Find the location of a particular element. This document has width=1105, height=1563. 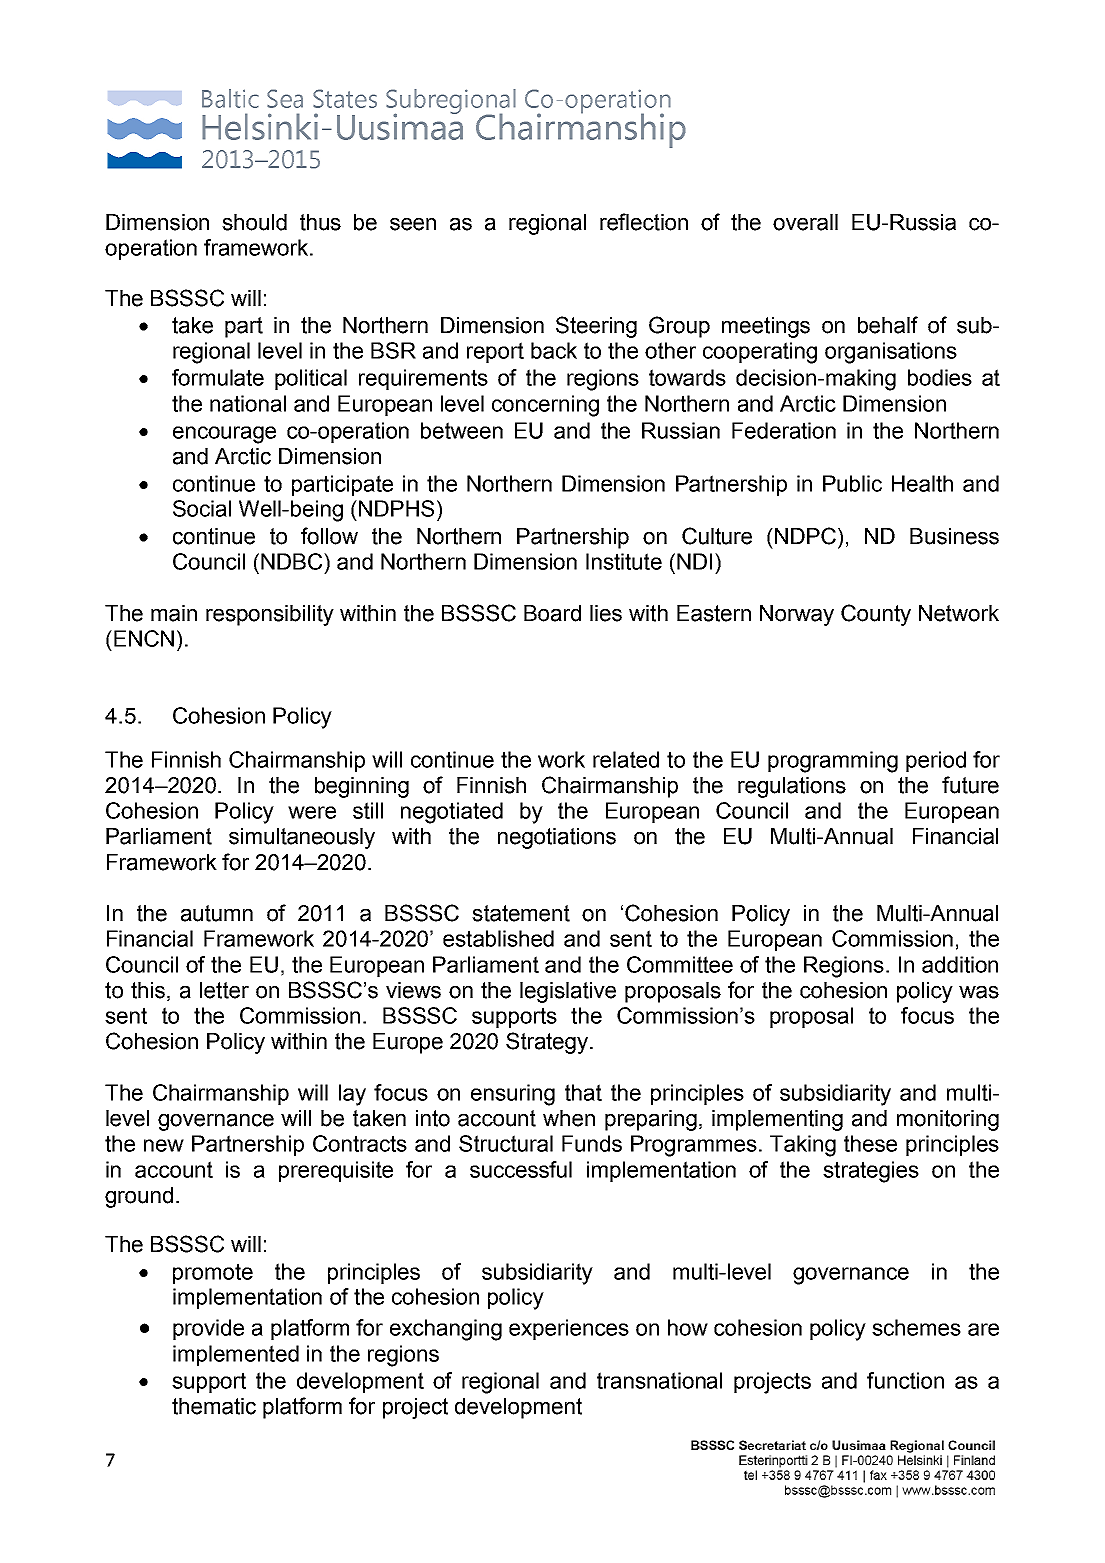

should is located at coordinates (254, 222).
